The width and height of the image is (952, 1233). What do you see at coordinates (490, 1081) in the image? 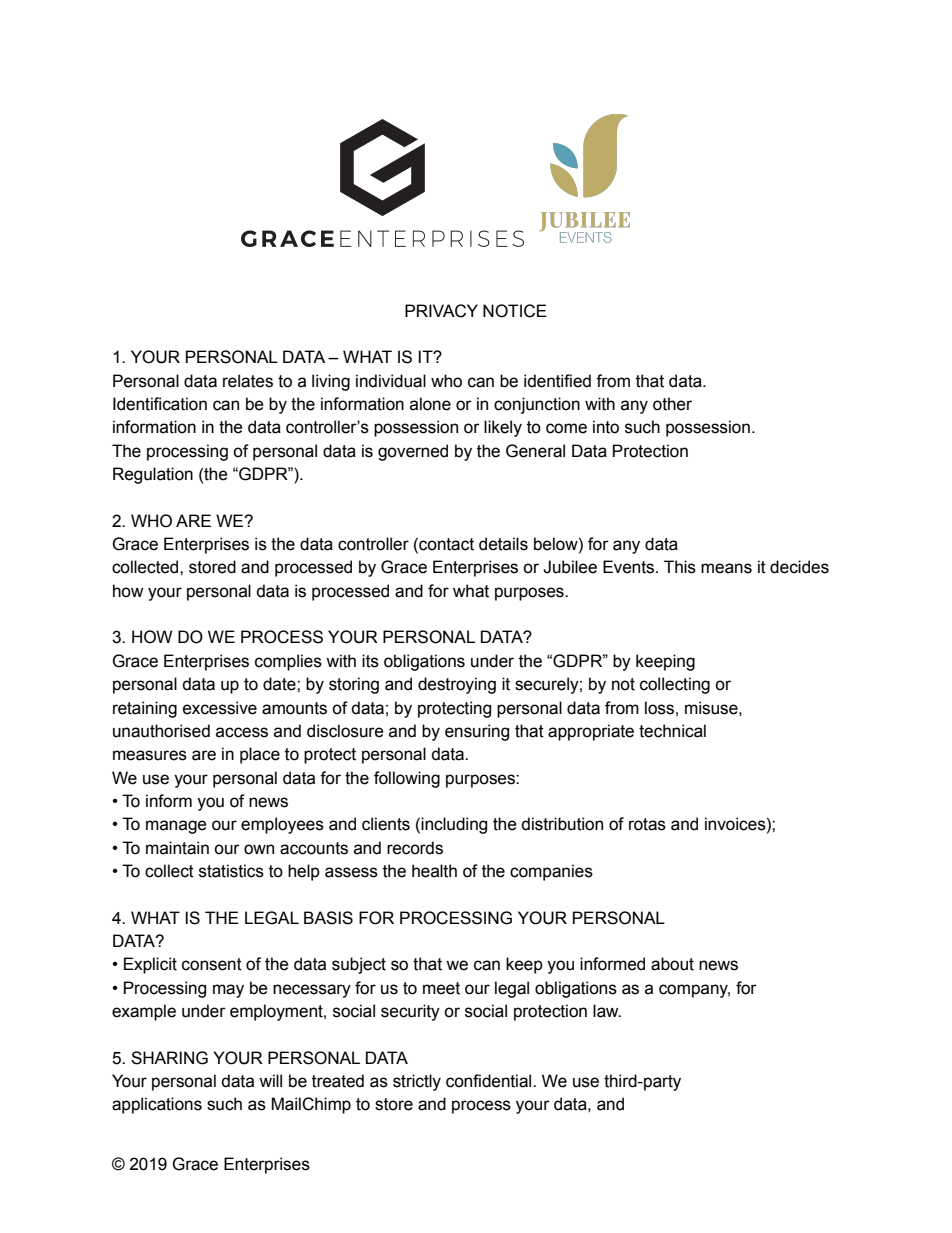
I see `confidential` at bounding box center [490, 1081].
